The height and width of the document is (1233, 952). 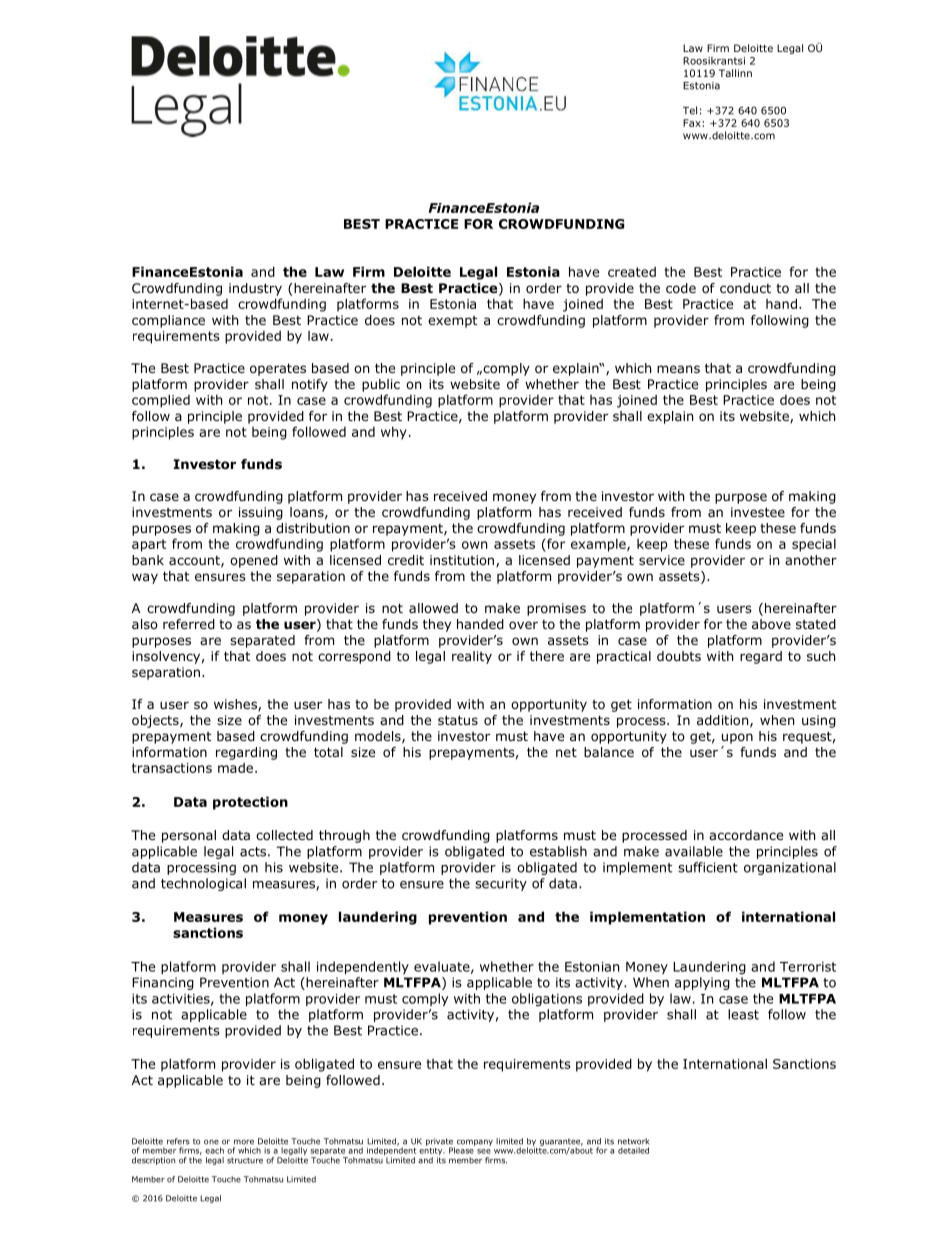 What do you see at coordinates (458, 720) in the document?
I see `status` at bounding box center [458, 720].
